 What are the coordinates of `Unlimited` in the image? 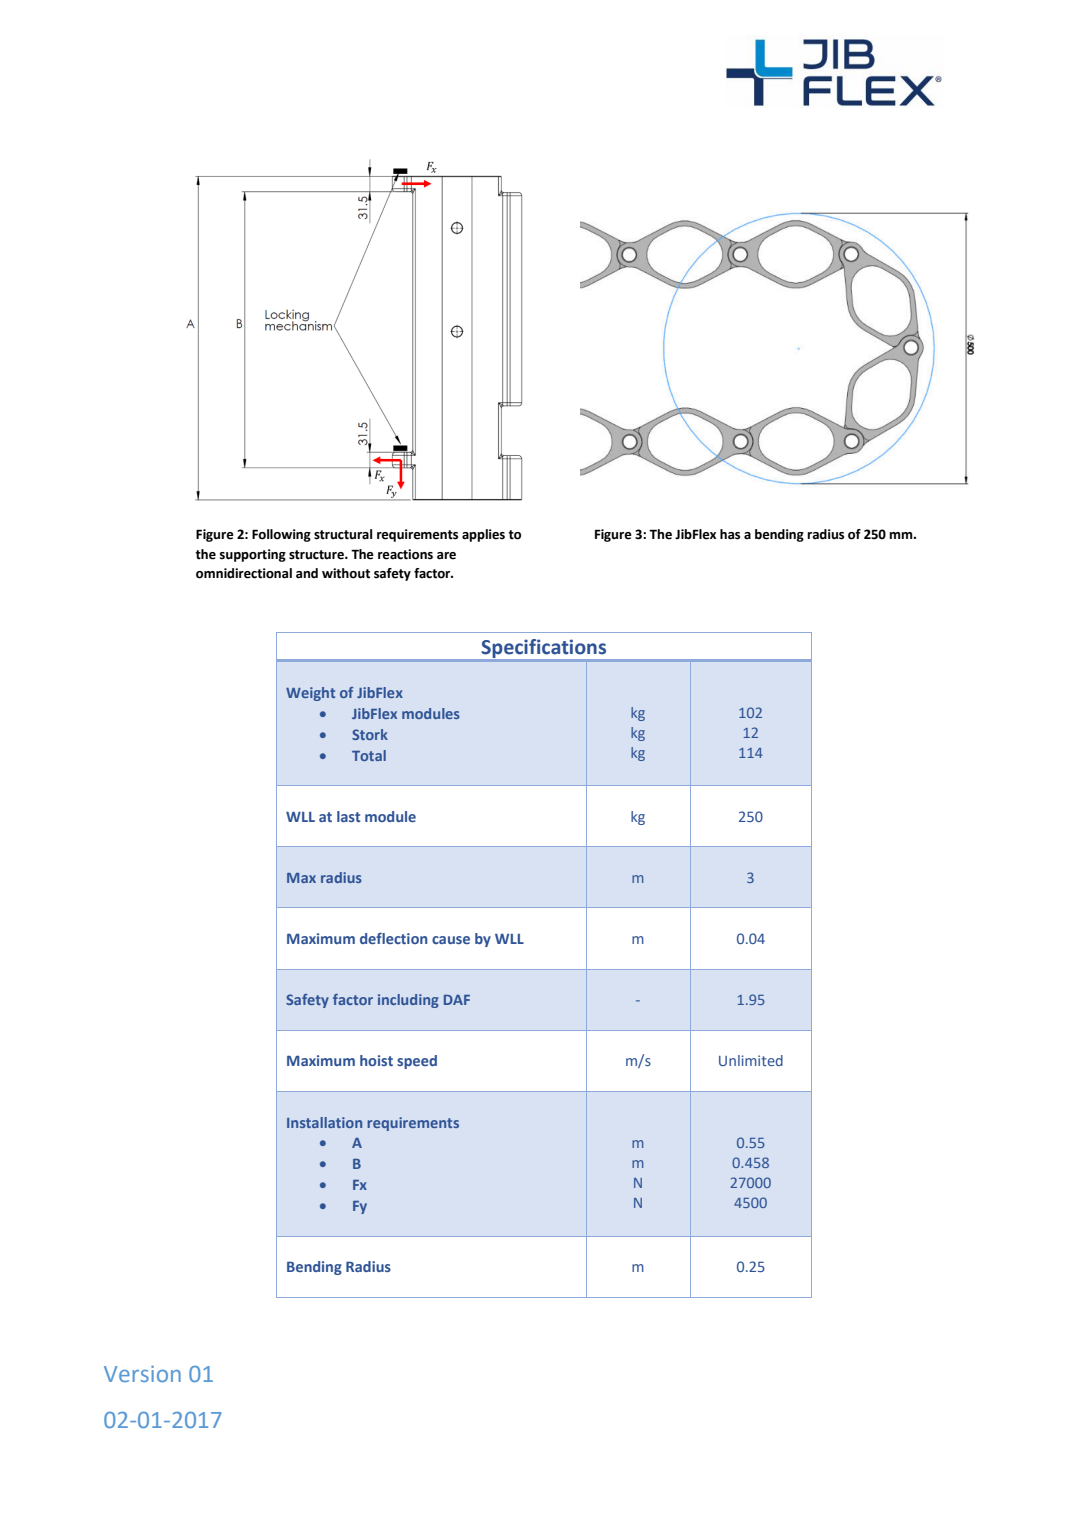 It's located at (751, 1060).
